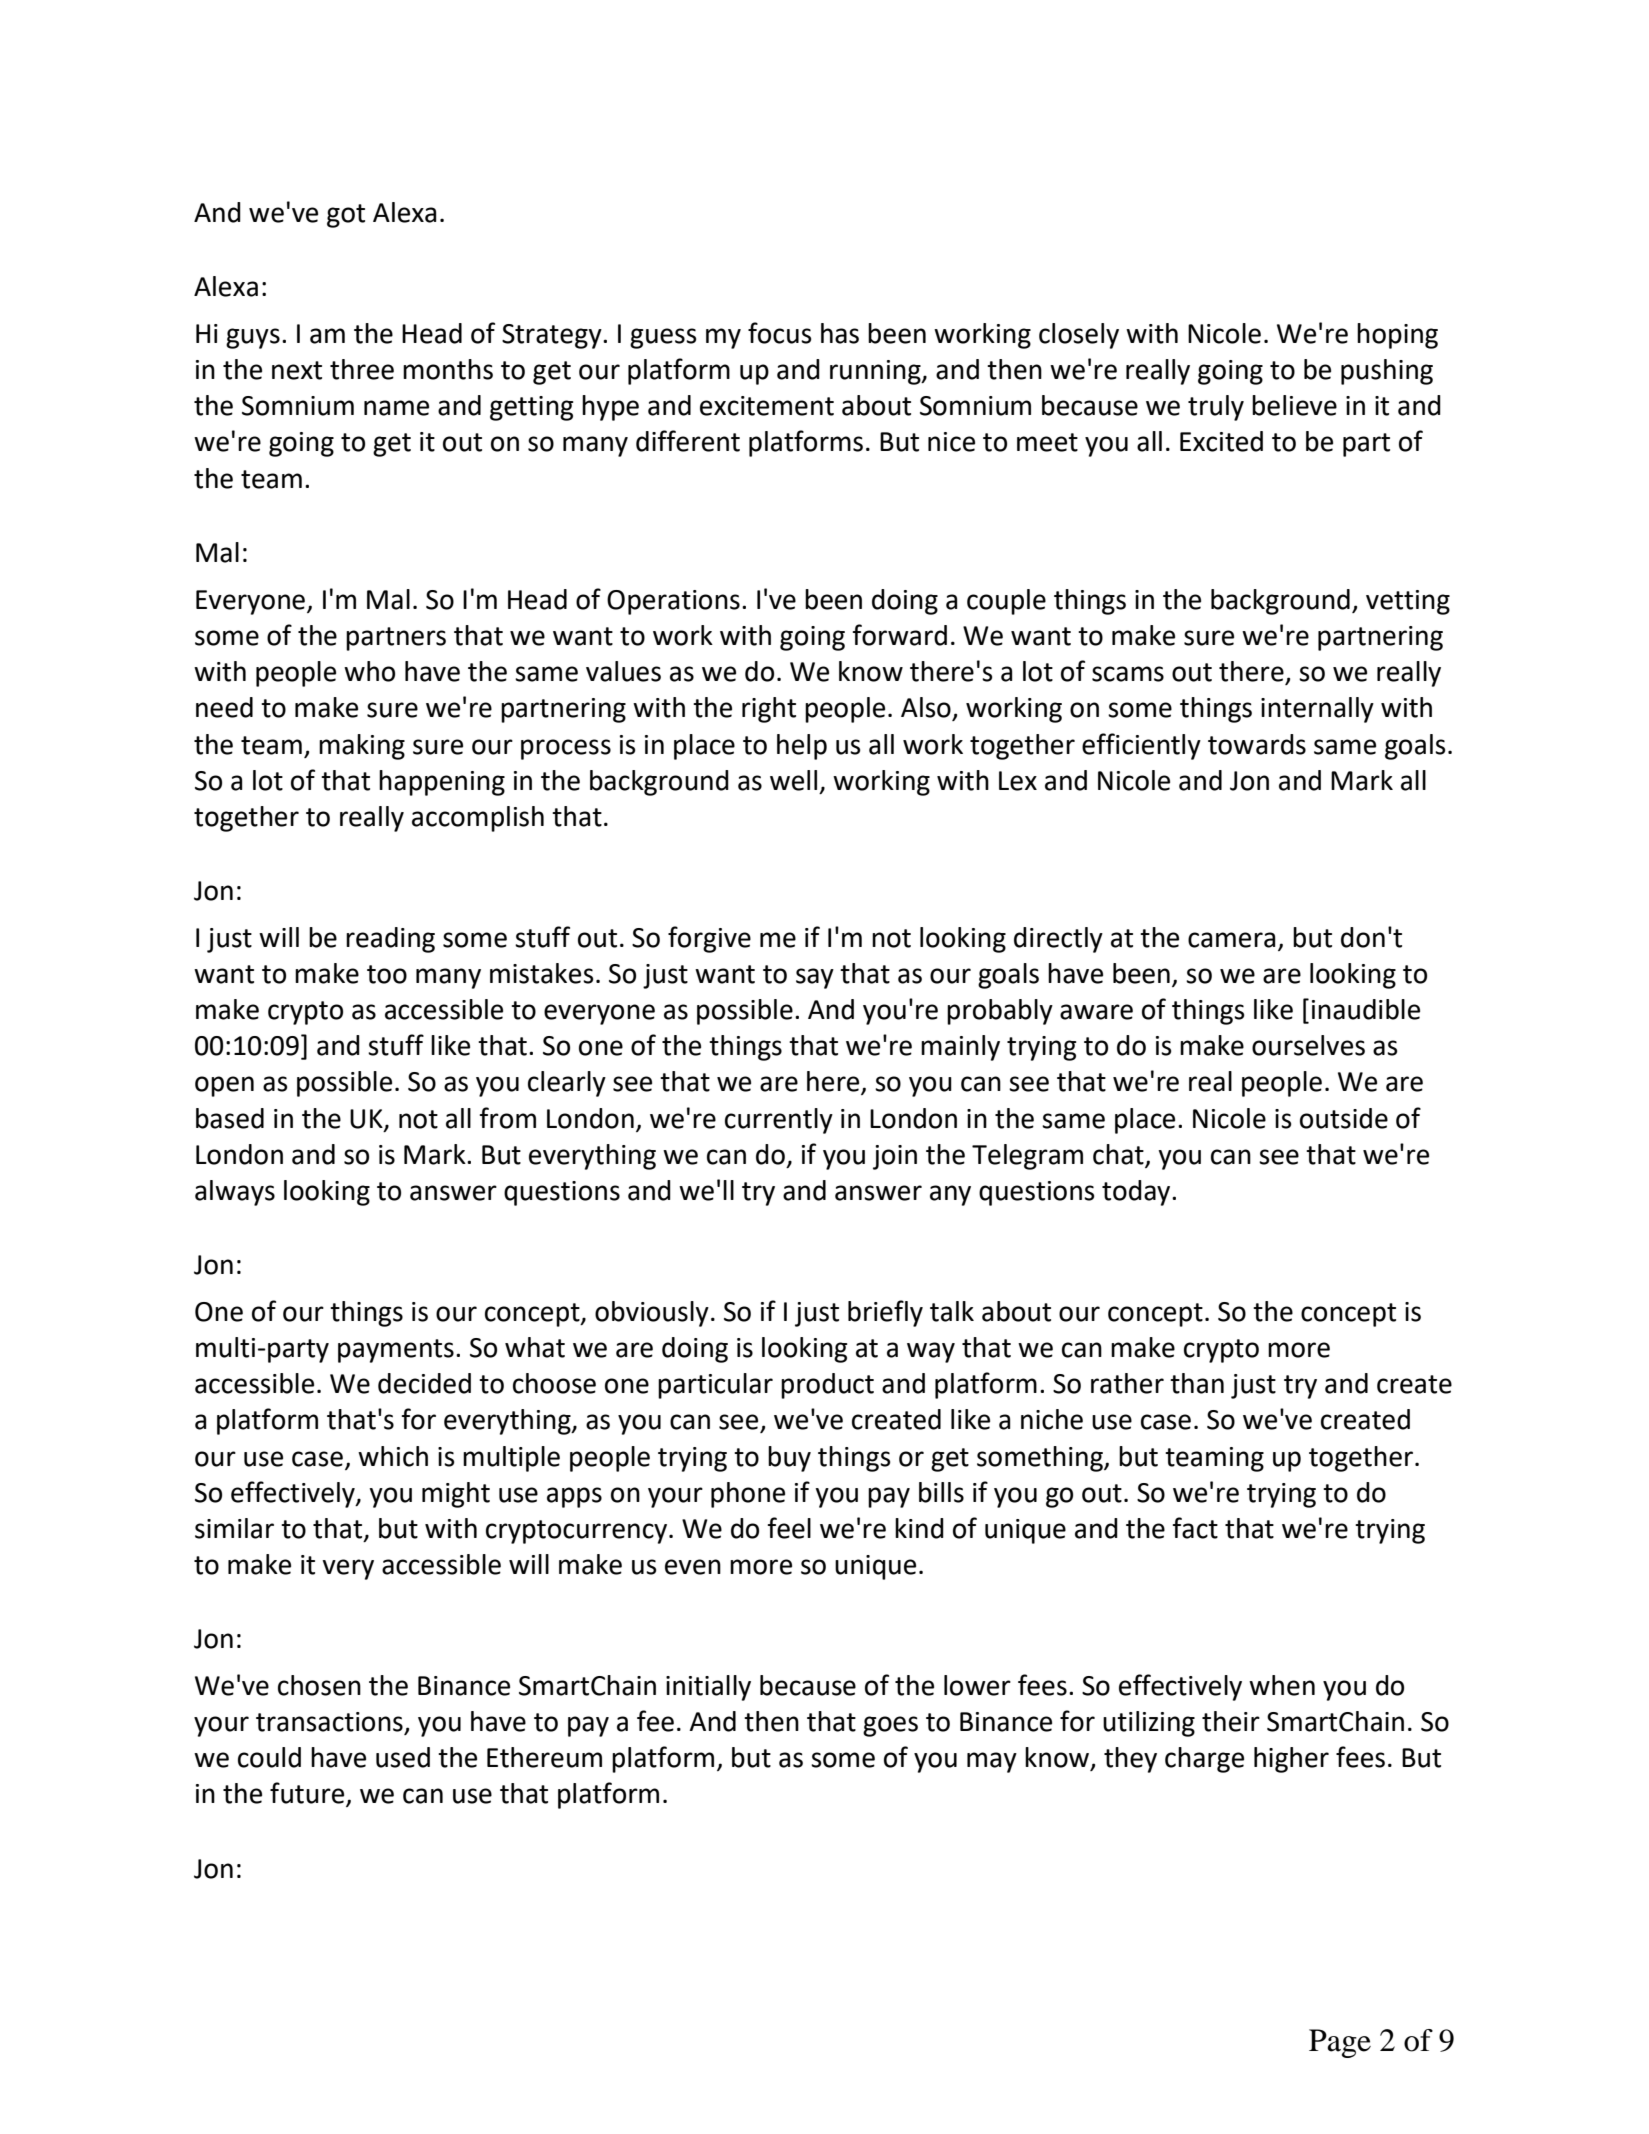 The image size is (1649, 2134). Describe the element at coordinates (1397, 336) in the screenshot. I see `hoping` at that location.
